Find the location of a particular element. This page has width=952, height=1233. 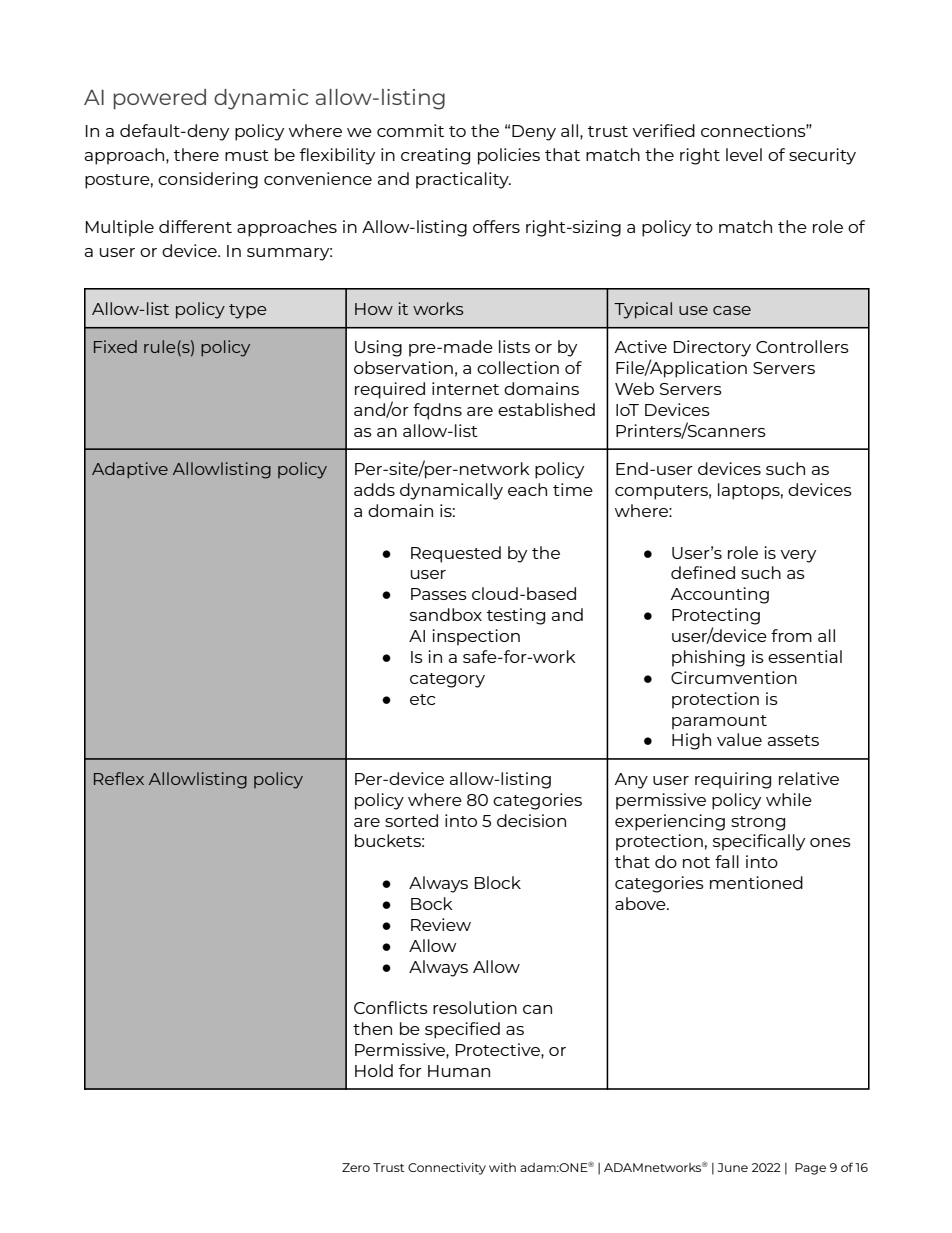

level is located at coordinates (744, 154).
